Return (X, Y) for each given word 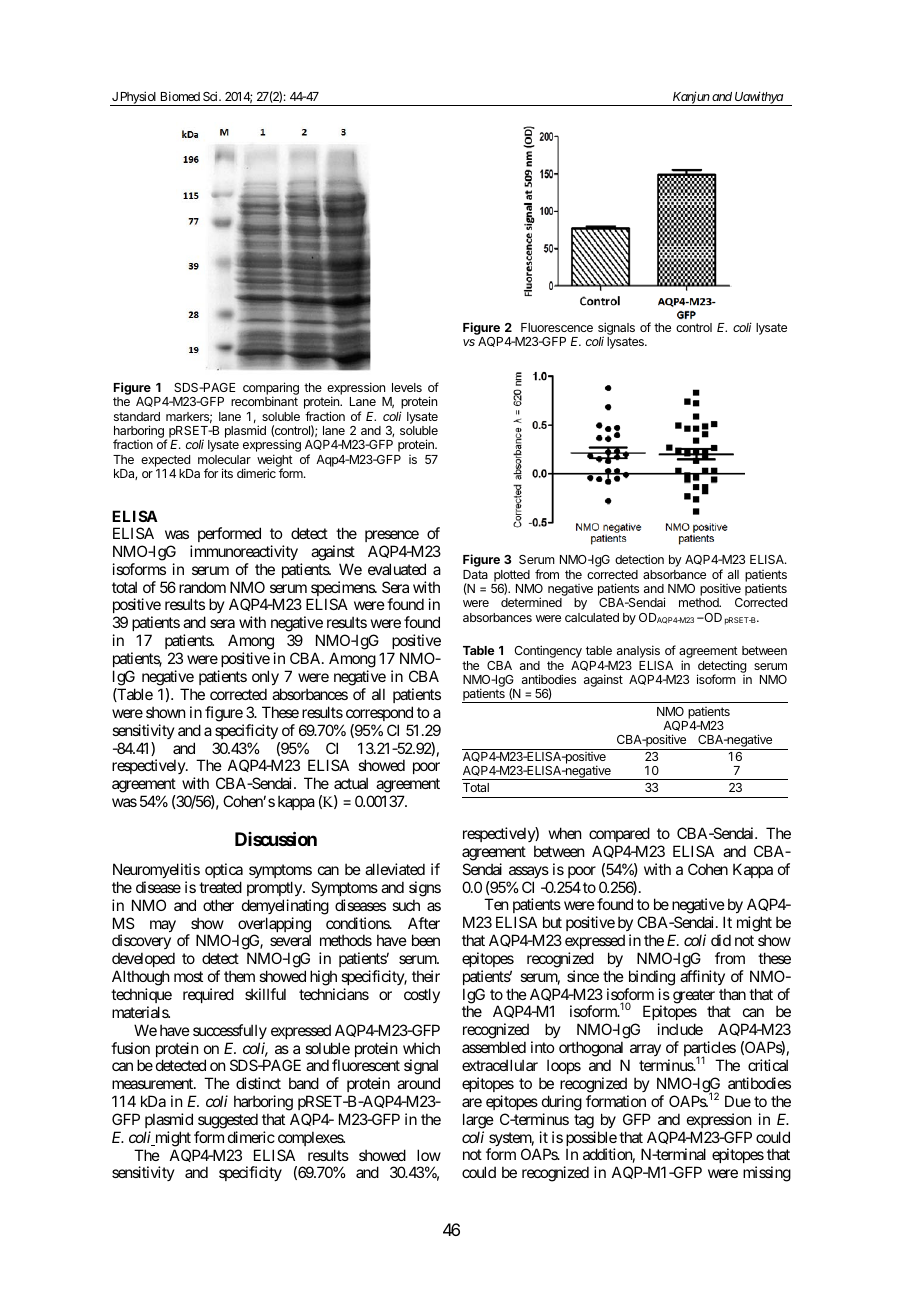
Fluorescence (557, 327)
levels (407, 387)
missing (767, 1174)
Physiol (138, 98)
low (429, 1155)
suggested (228, 1121)
